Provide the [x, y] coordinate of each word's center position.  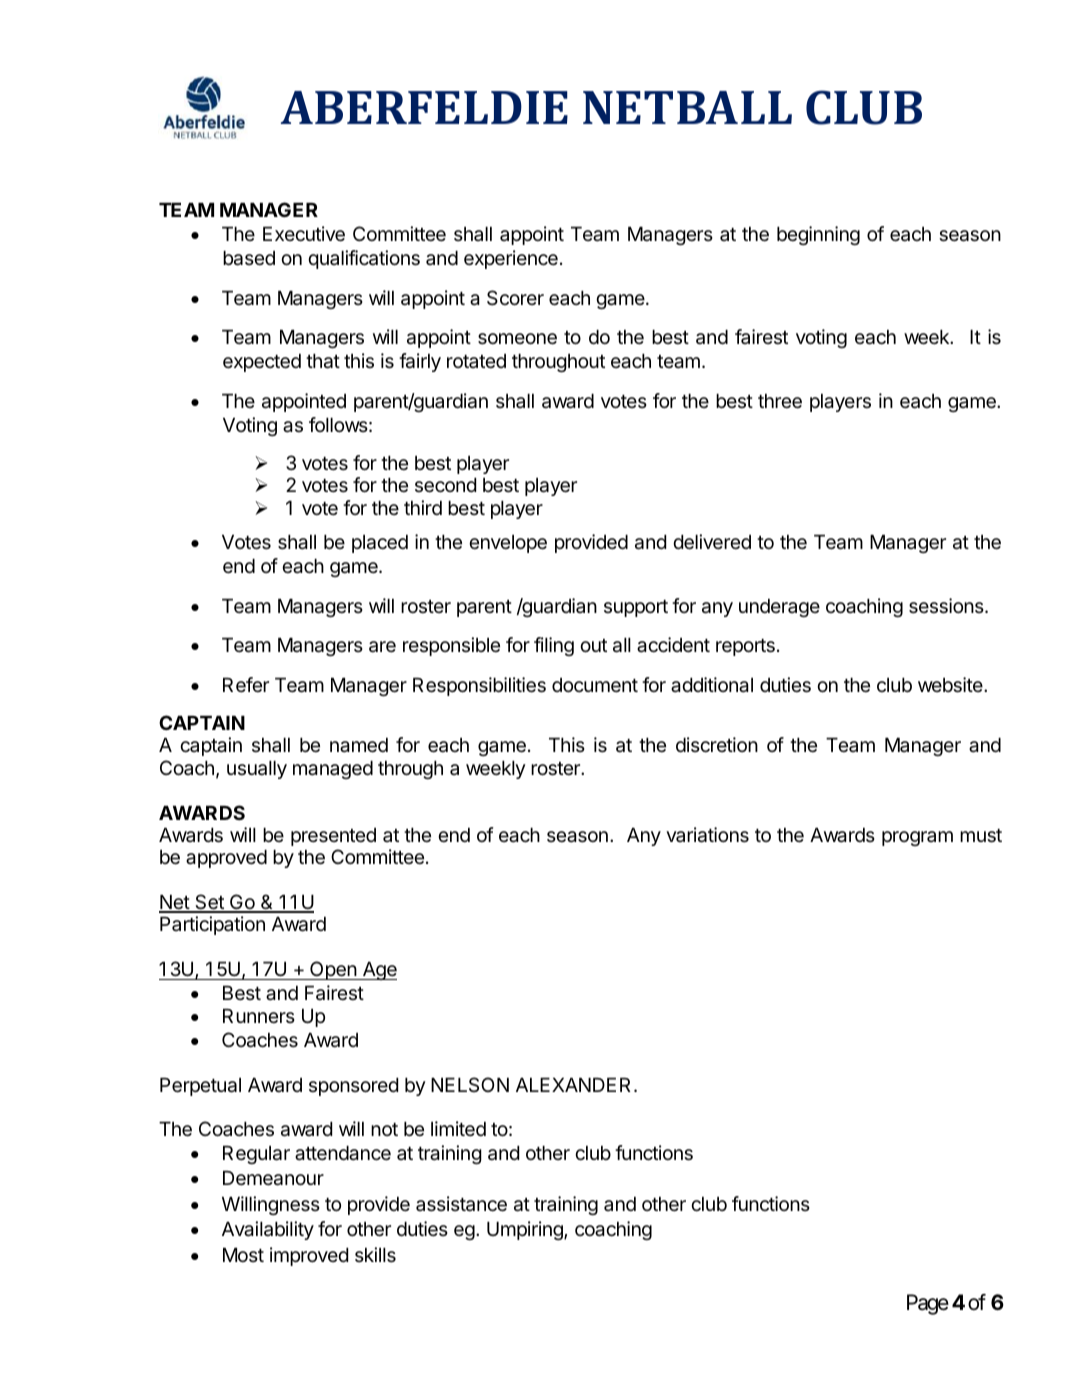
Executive [304, 234]
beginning [818, 235]
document [595, 685]
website [951, 685]
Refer [246, 685]
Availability [268, 1230]
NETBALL [687, 107]
